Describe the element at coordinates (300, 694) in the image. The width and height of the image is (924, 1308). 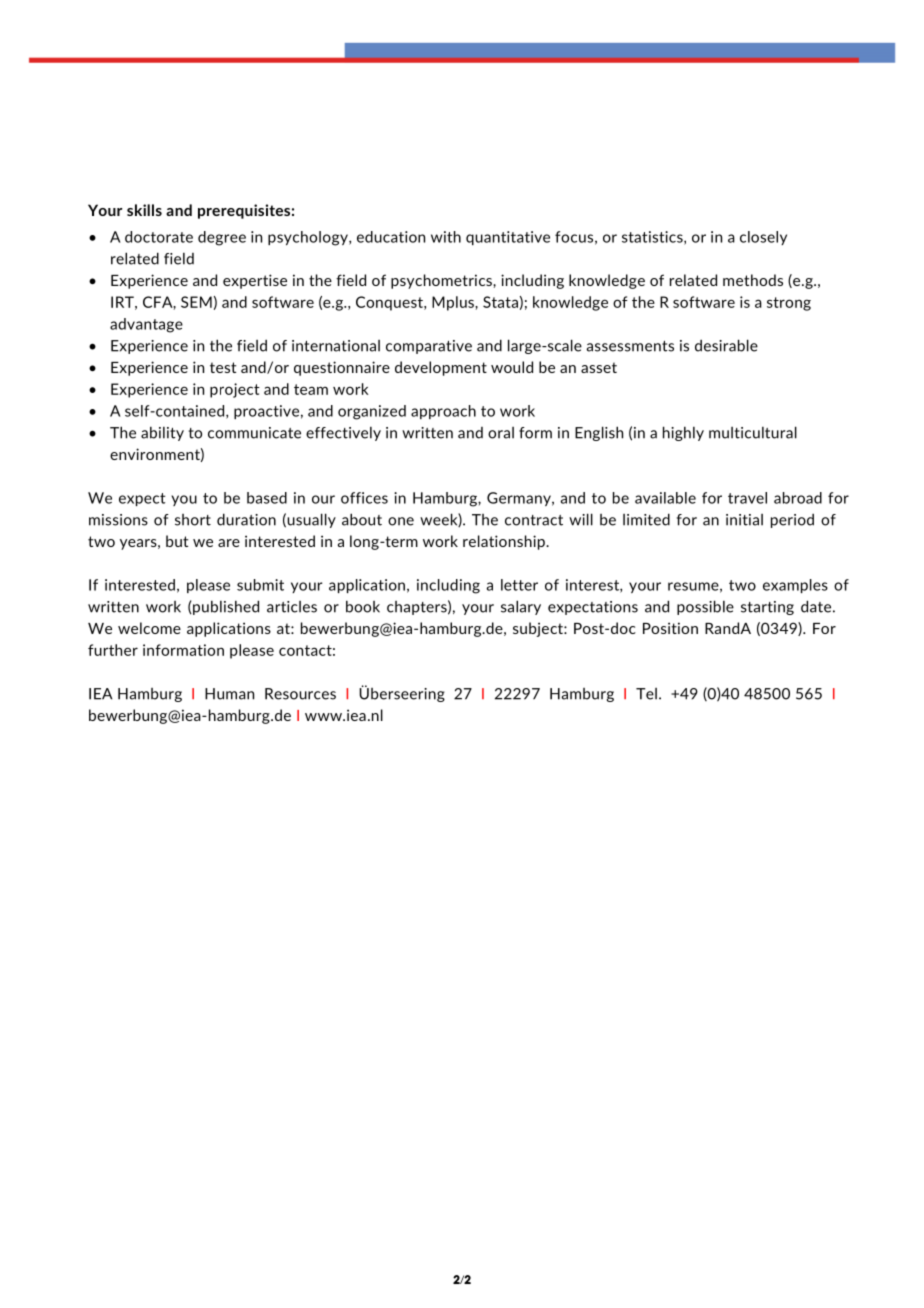
I see `Resources` at that location.
